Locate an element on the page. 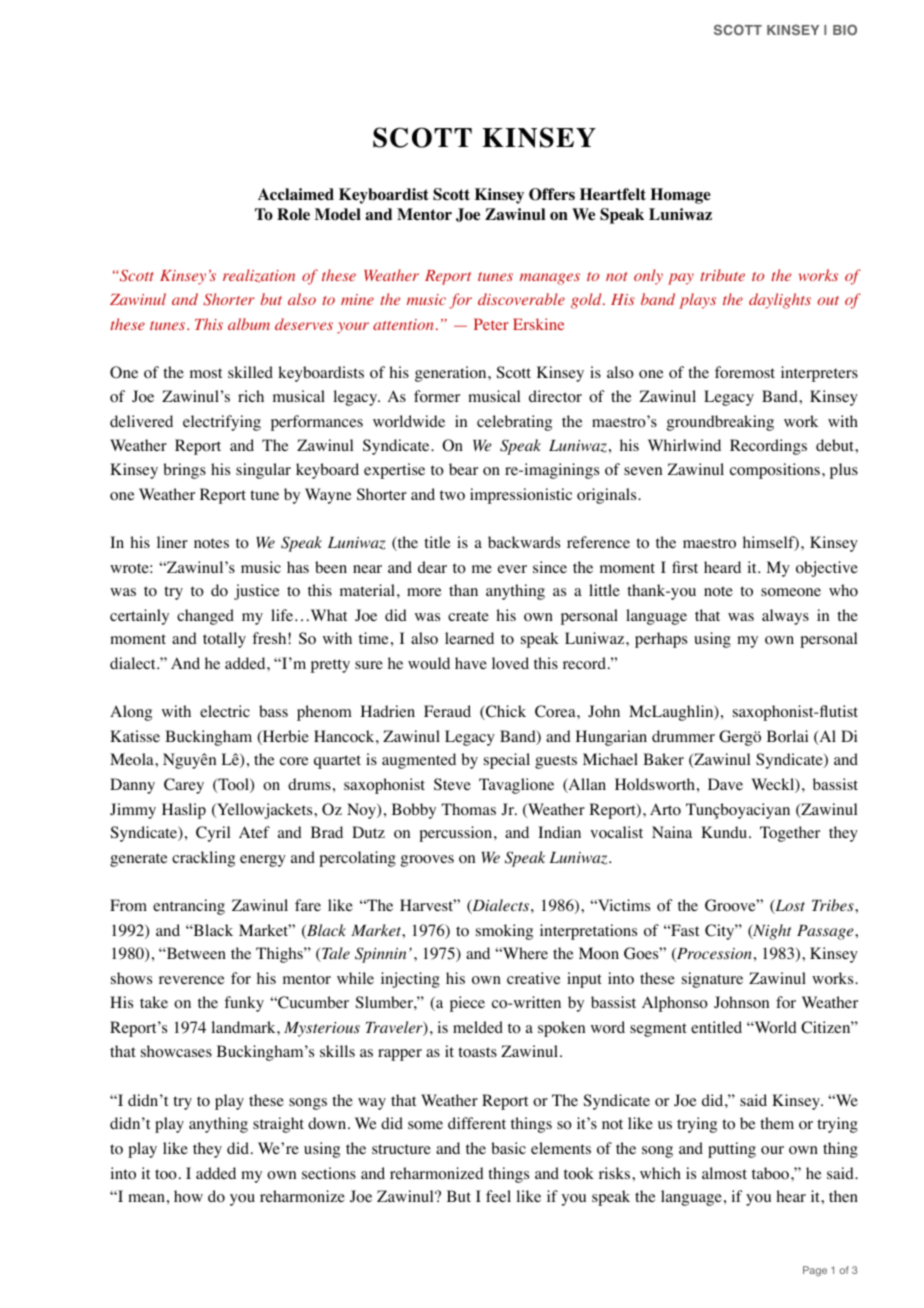  have is located at coordinates (471, 663).
